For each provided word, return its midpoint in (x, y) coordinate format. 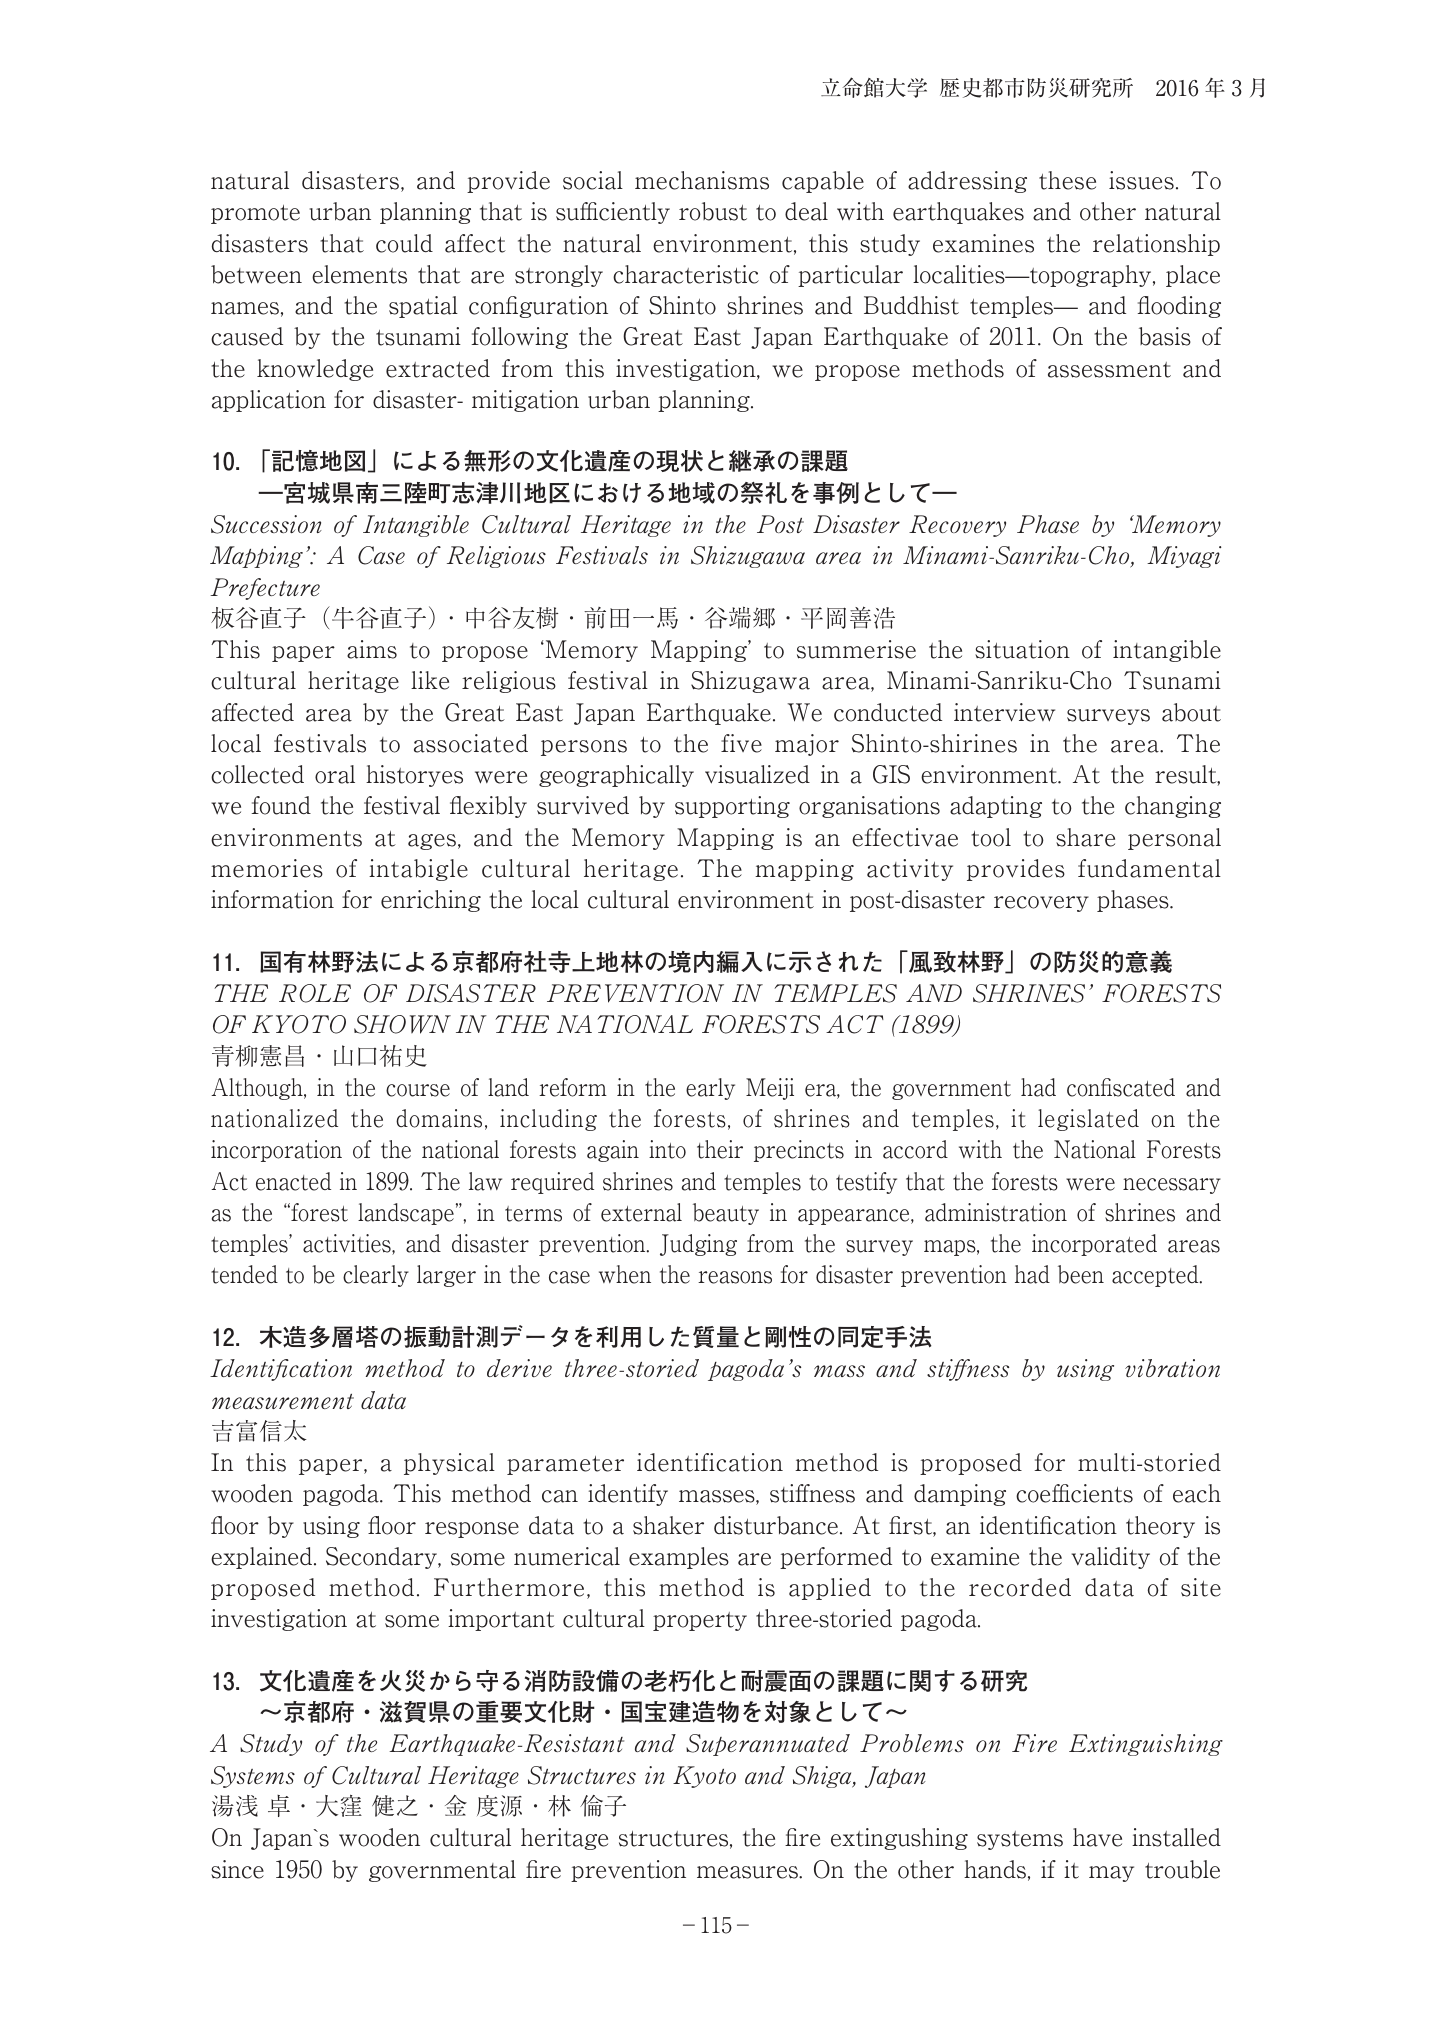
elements (359, 274)
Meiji (770, 1089)
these (1067, 180)
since (237, 1869)
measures (748, 1872)
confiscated (1121, 1087)
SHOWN (402, 1024)
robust (713, 211)
